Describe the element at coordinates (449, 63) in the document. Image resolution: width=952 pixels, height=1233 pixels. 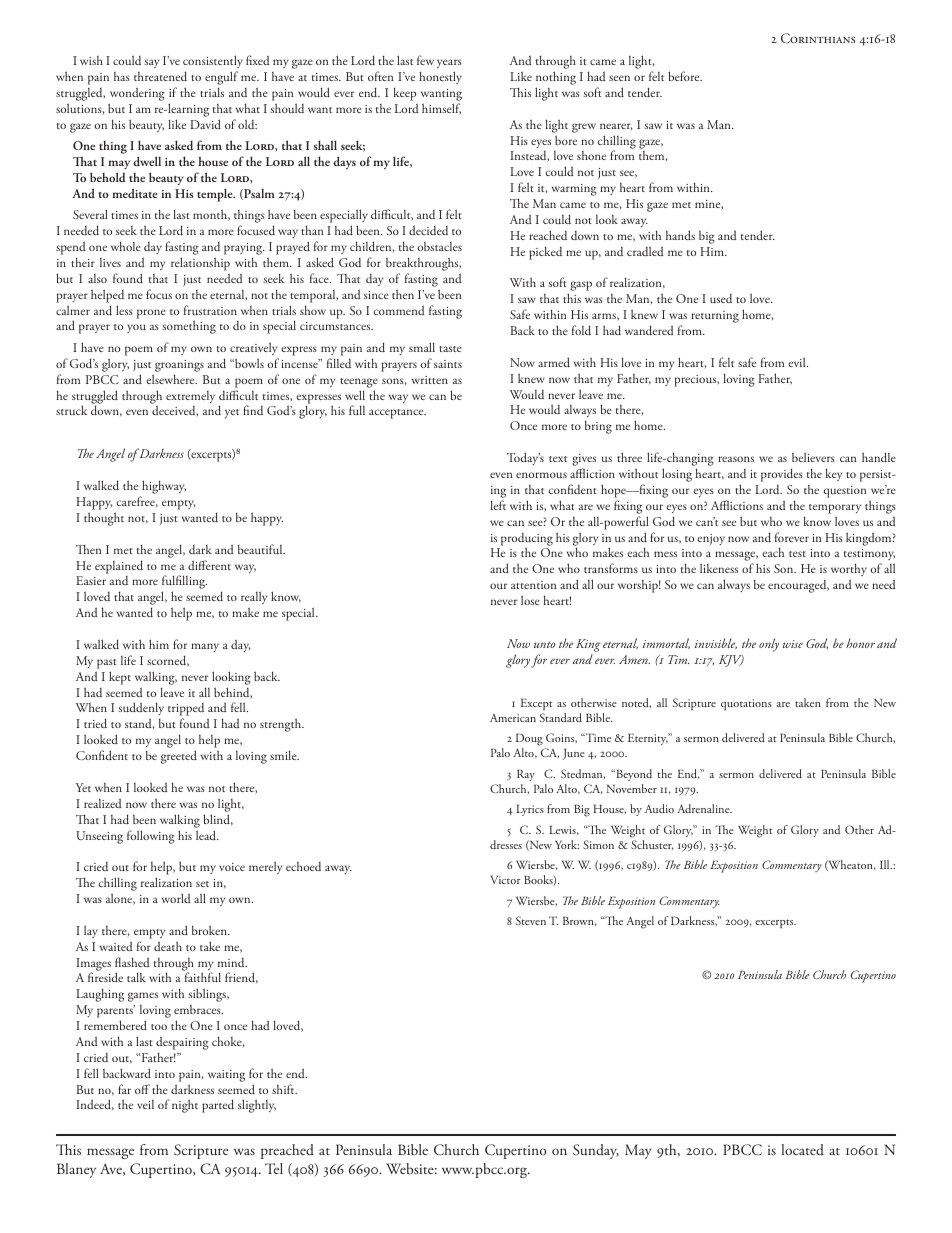
I see `years` at that location.
